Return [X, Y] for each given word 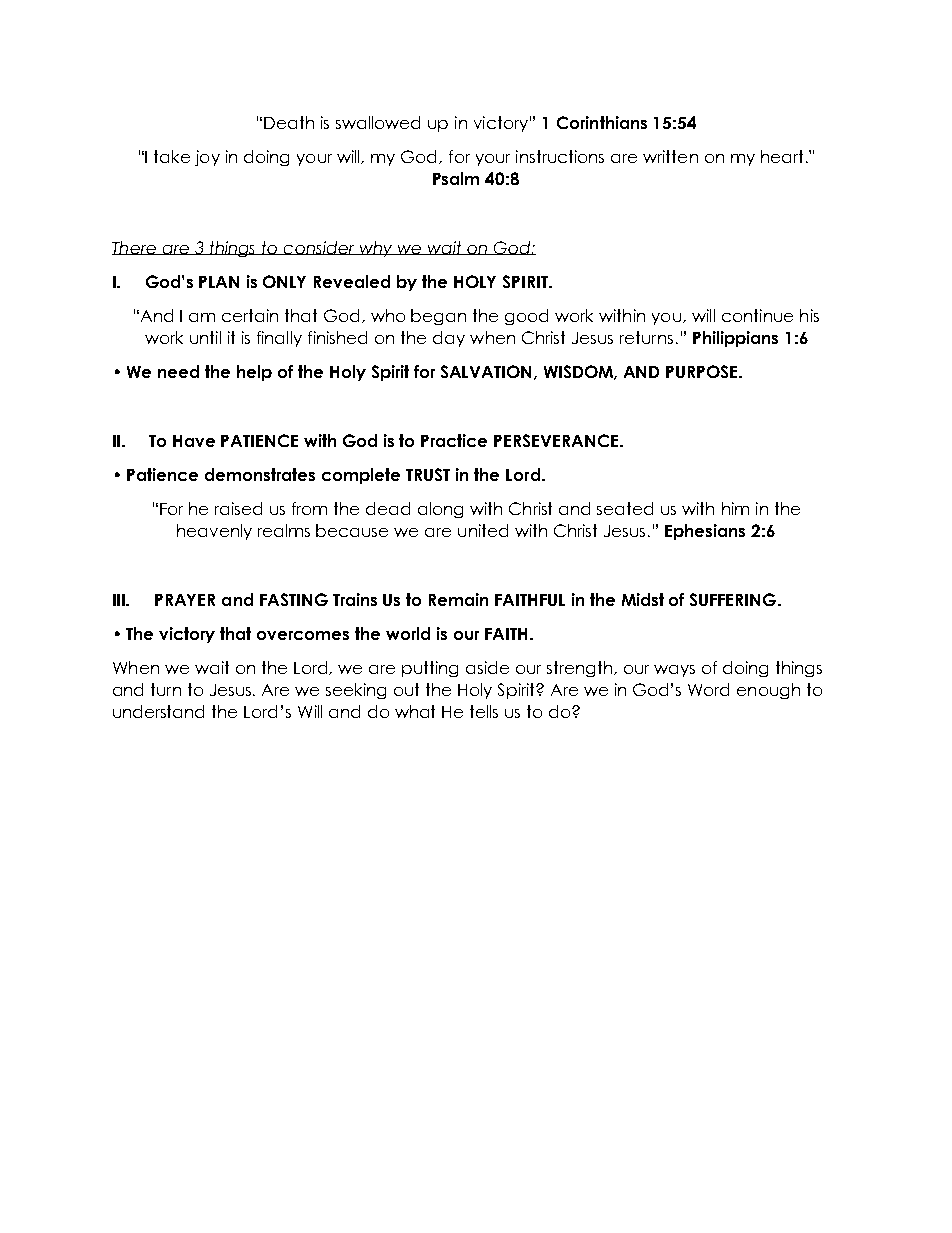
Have [194, 441]
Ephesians [705, 532]
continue [757, 315]
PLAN [219, 282]
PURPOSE [703, 371]
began [438, 317]
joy [207, 158]
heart [782, 156]
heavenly [214, 532]
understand [158, 711]
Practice [454, 440]
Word [708, 689]
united [483, 530]
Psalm [456, 178]
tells [484, 711]
